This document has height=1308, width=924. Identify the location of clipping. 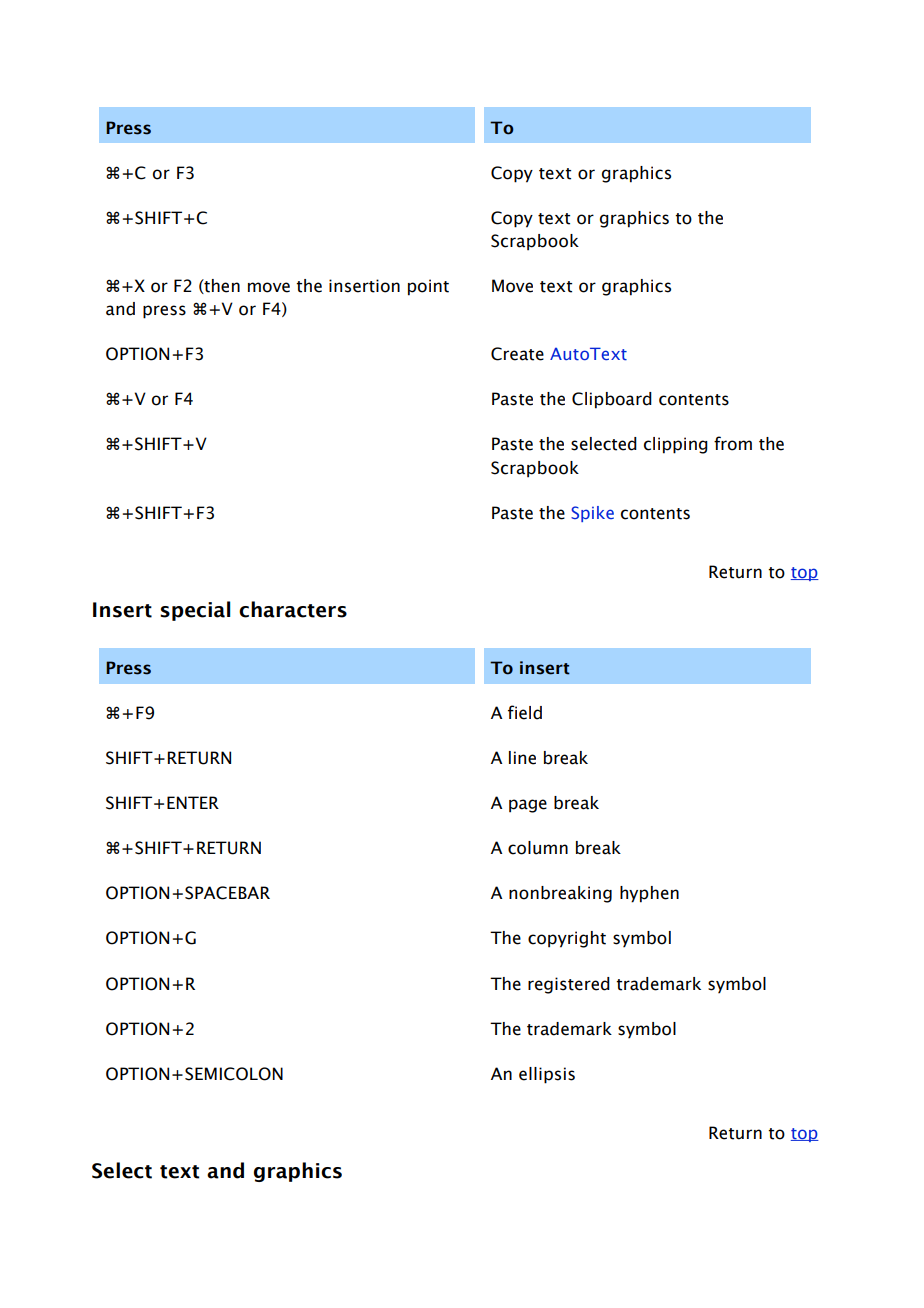
(676, 445).
